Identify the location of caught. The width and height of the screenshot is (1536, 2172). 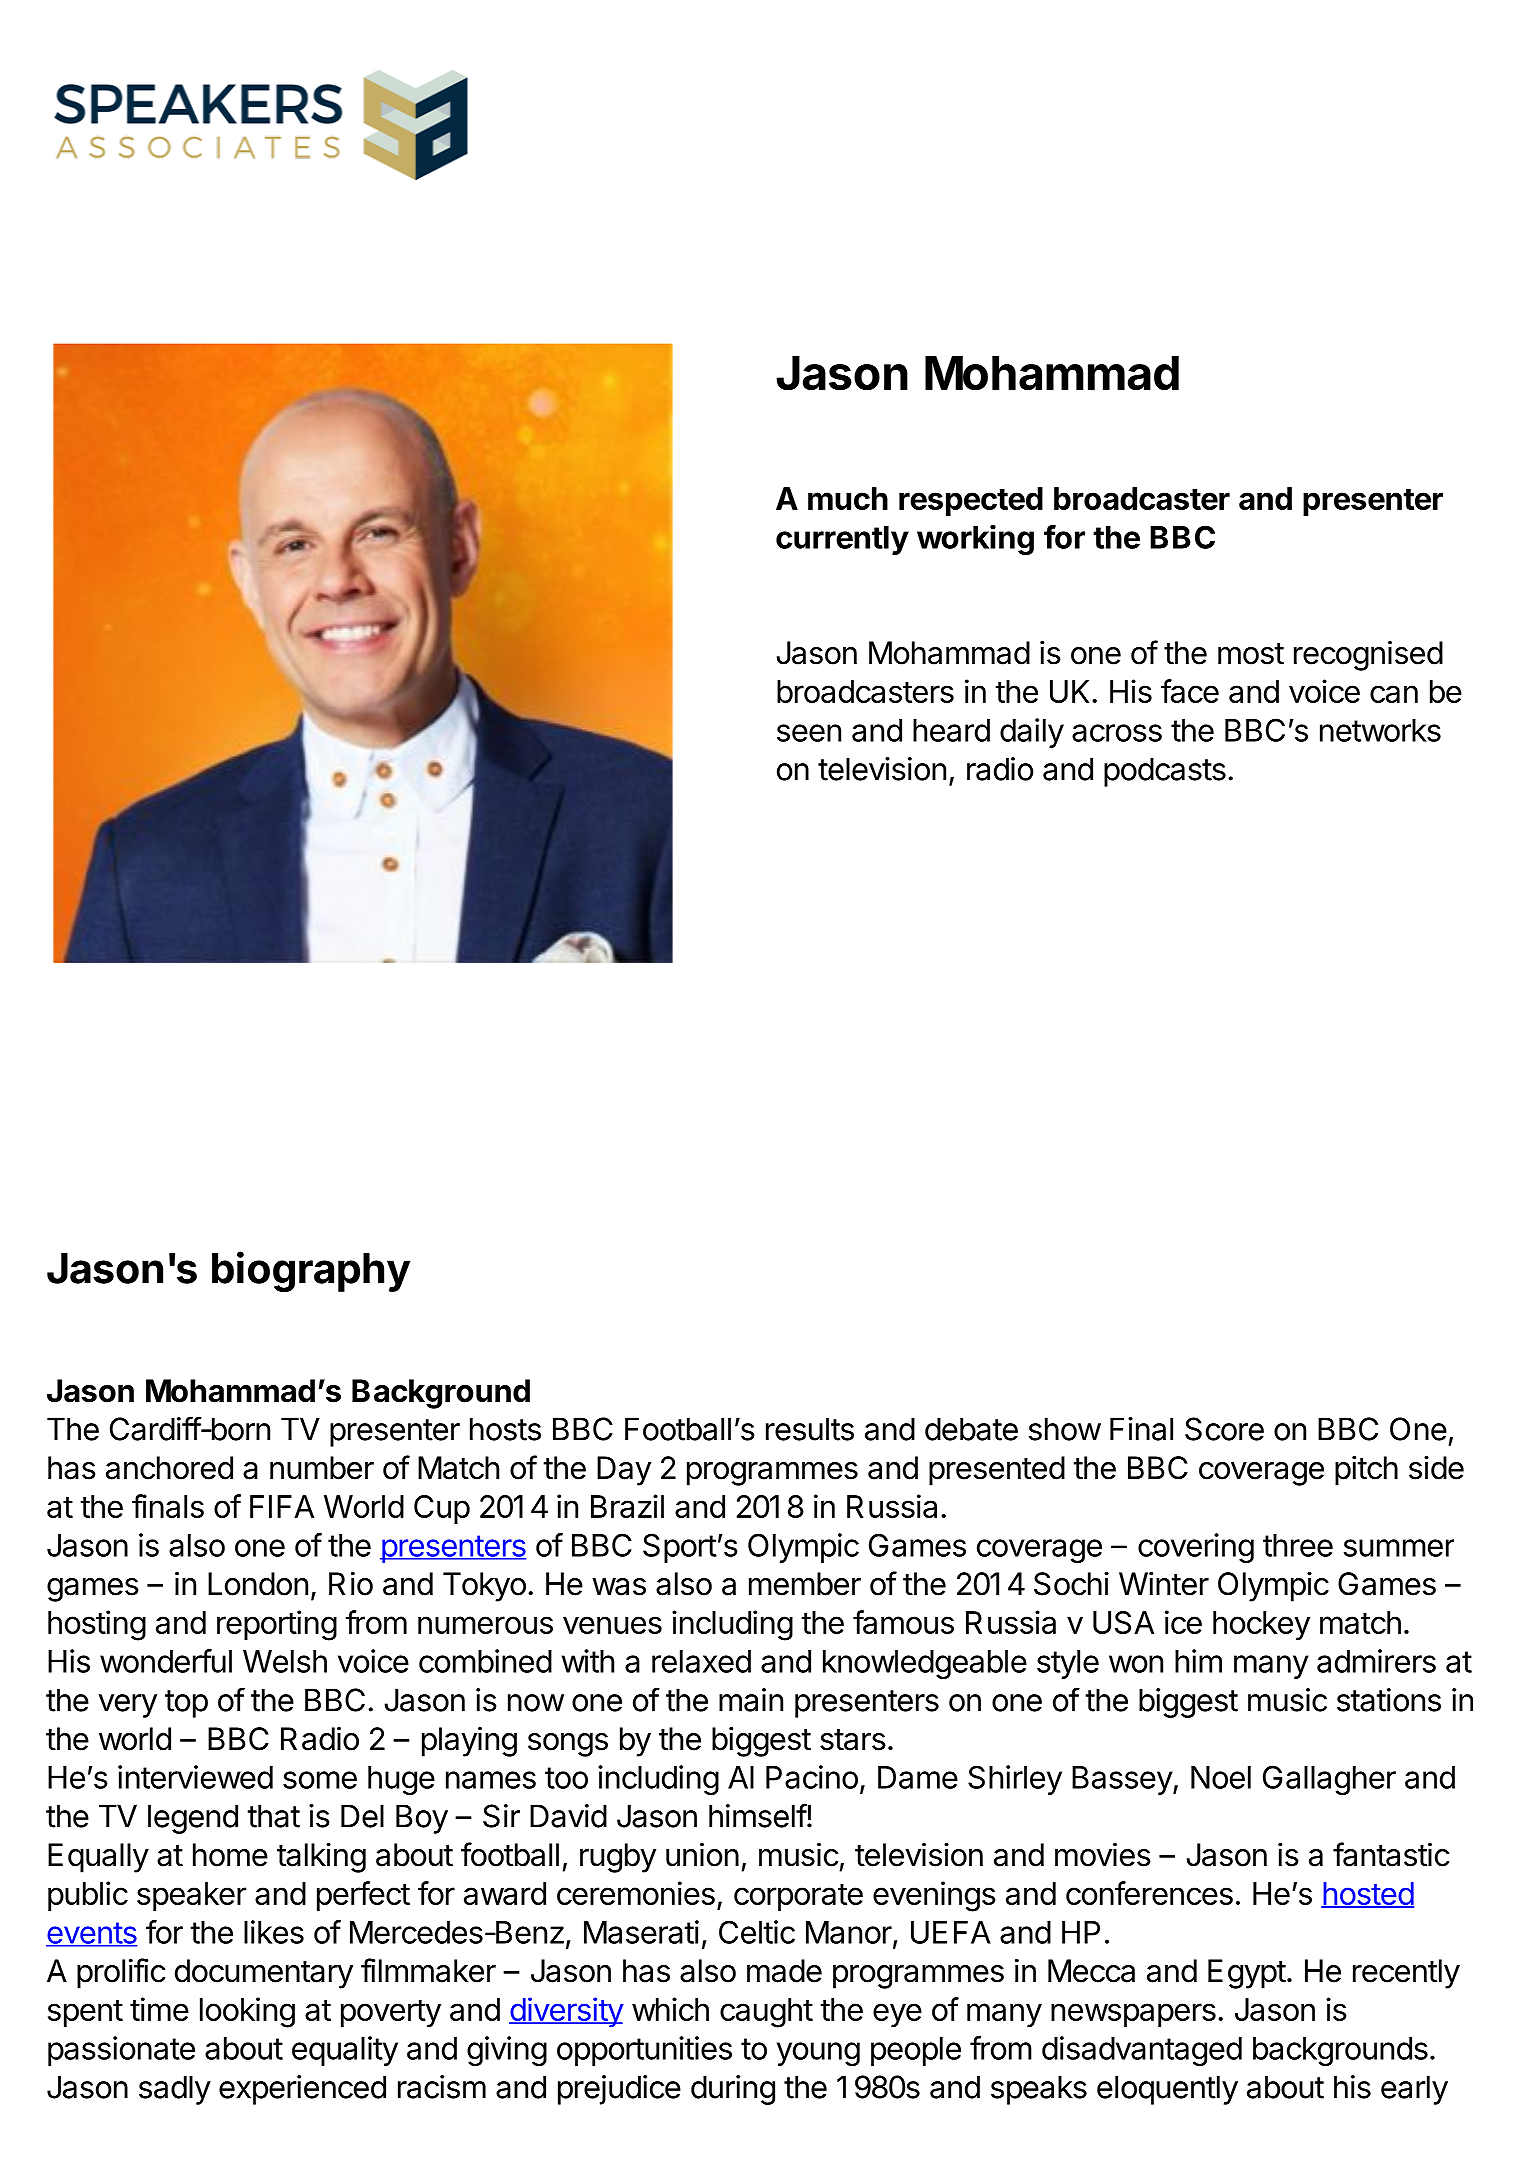
(766, 2013).
